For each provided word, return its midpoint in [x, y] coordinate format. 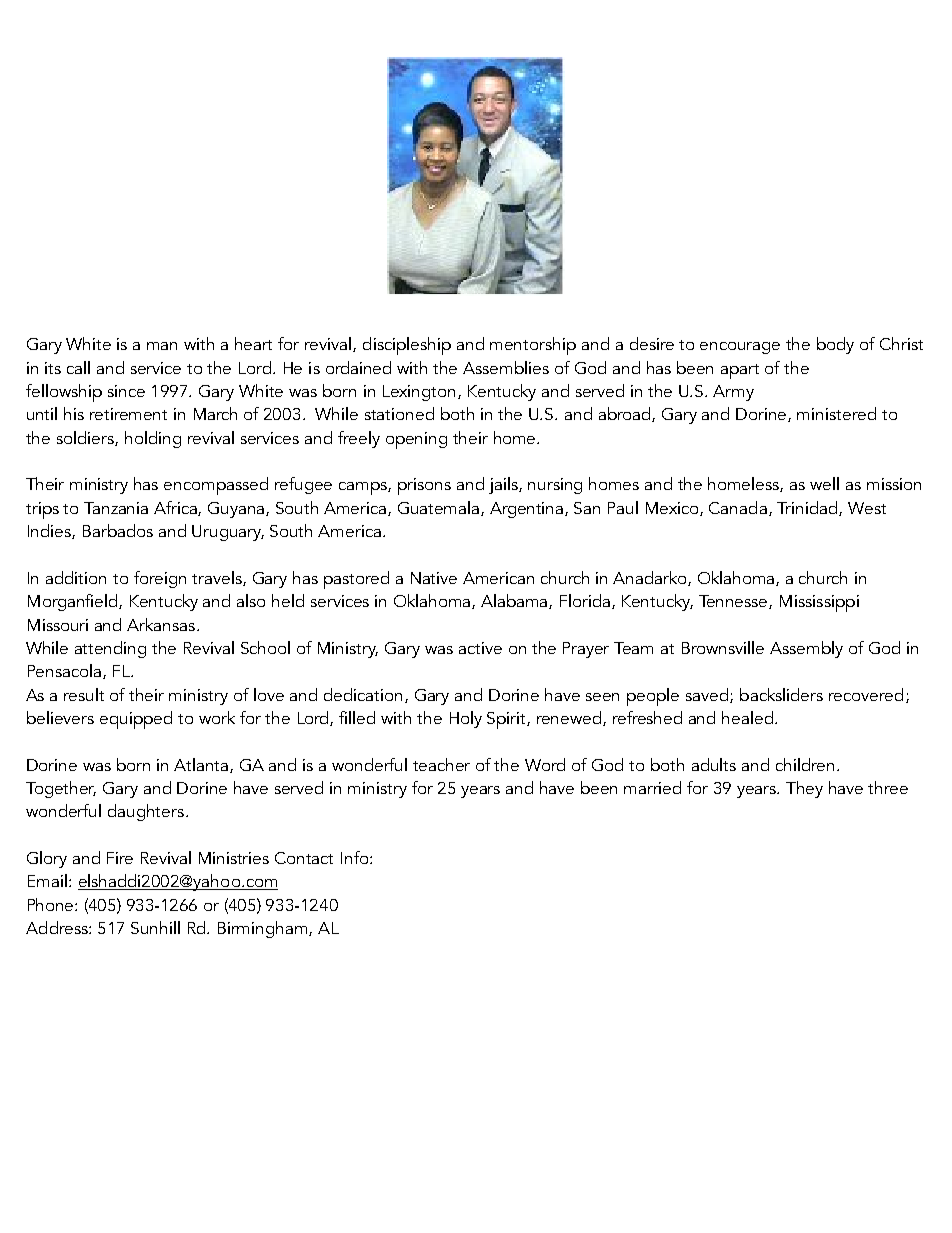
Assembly [806, 649]
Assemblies [506, 367]
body [835, 345]
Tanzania [116, 508]
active [480, 648]
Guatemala [440, 508]
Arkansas [162, 624]
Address [58, 927]
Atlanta [202, 765]
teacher [441, 764]
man [162, 346]
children [805, 764]
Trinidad [808, 508]
